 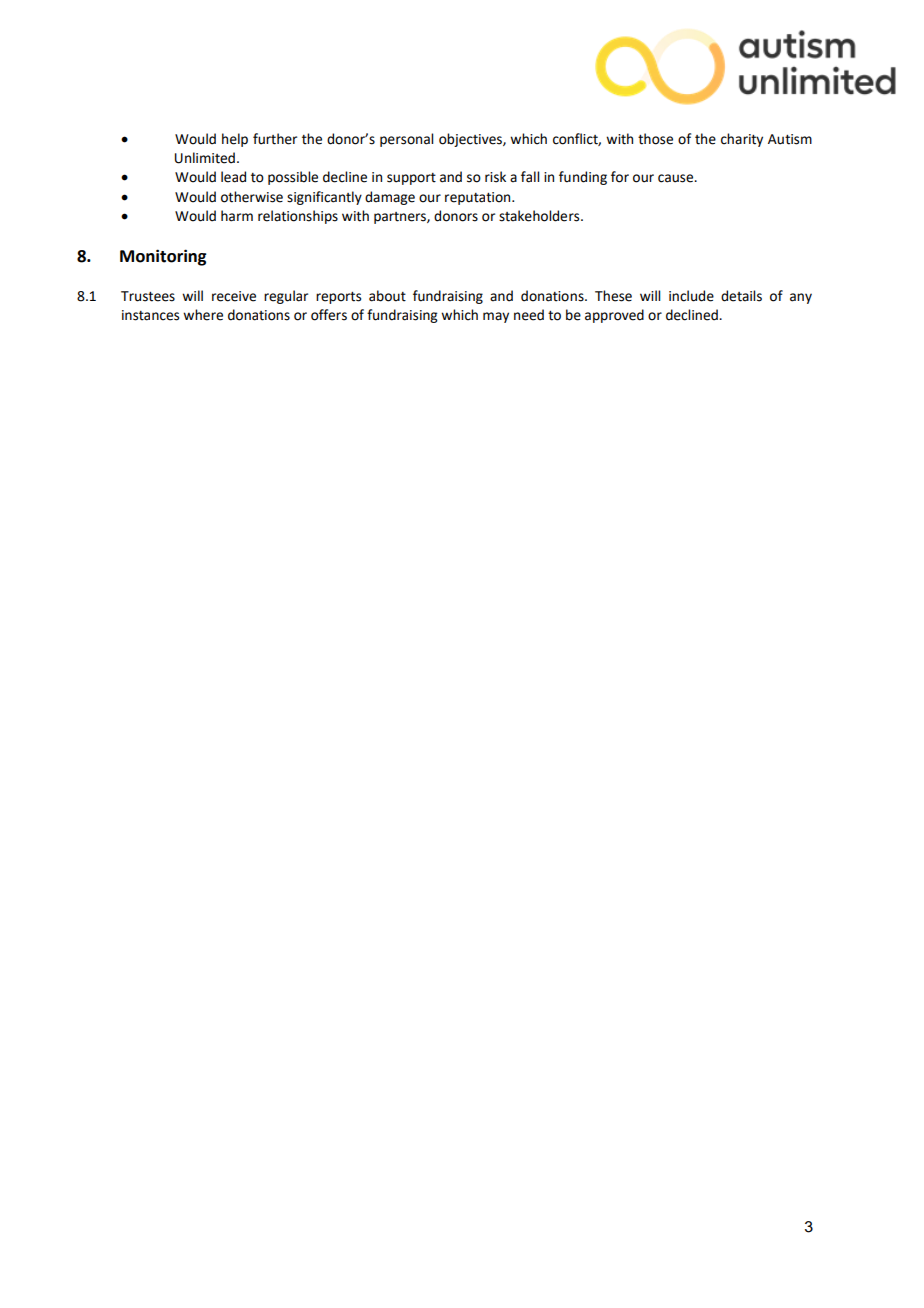 What do you see at coordinates (203, 315) in the page?
I see `where` at bounding box center [203, 315].
